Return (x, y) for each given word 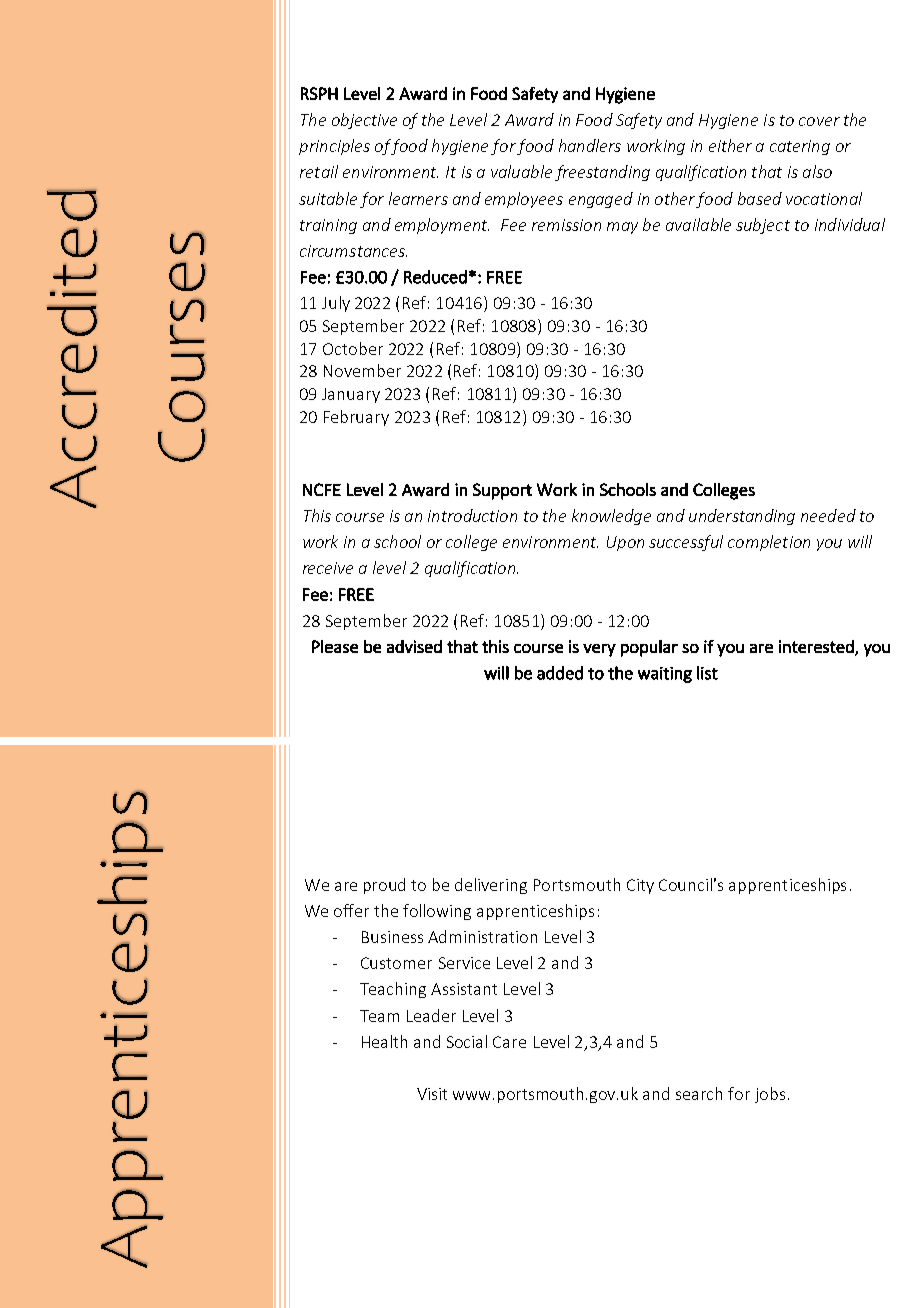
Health (384, 1041)
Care (509, 1042)
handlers (590, 145)
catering (800, 147)
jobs (770, 1095)
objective (364, 121)
